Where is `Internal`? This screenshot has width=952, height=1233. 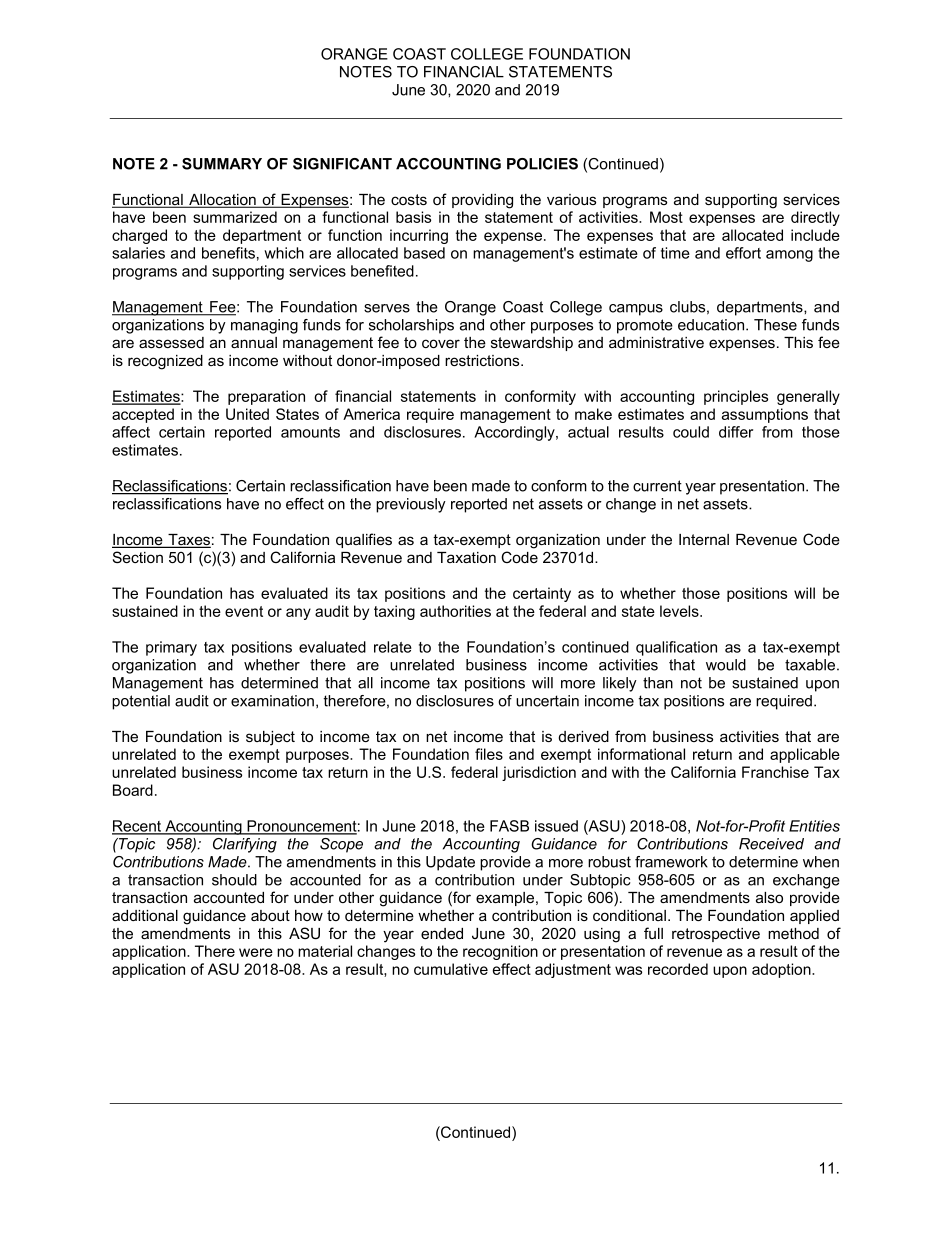 Internal is located at coordinates (704, 539).
